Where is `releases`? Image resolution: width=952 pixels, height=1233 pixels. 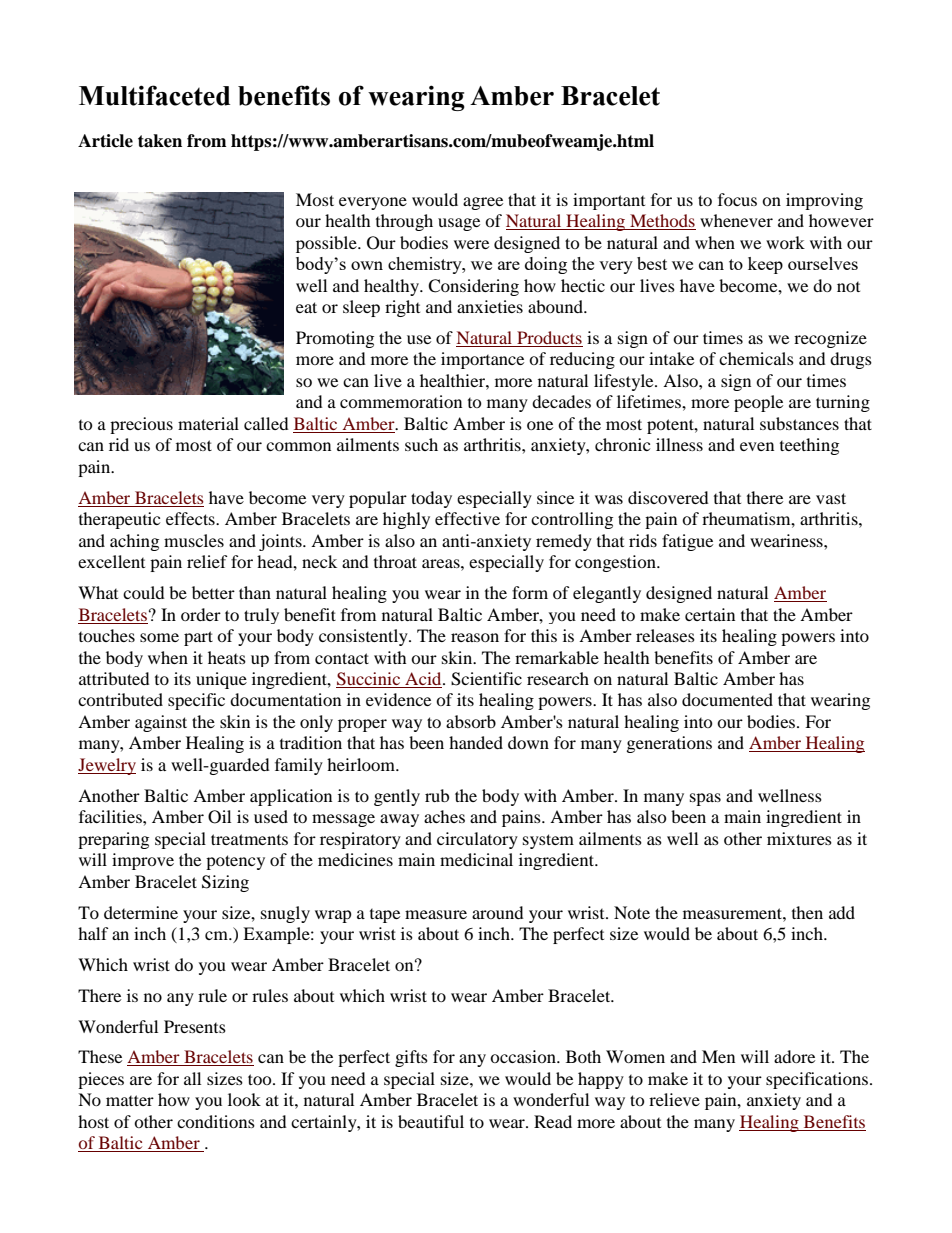 releases is located at coordinates (665, 635).
